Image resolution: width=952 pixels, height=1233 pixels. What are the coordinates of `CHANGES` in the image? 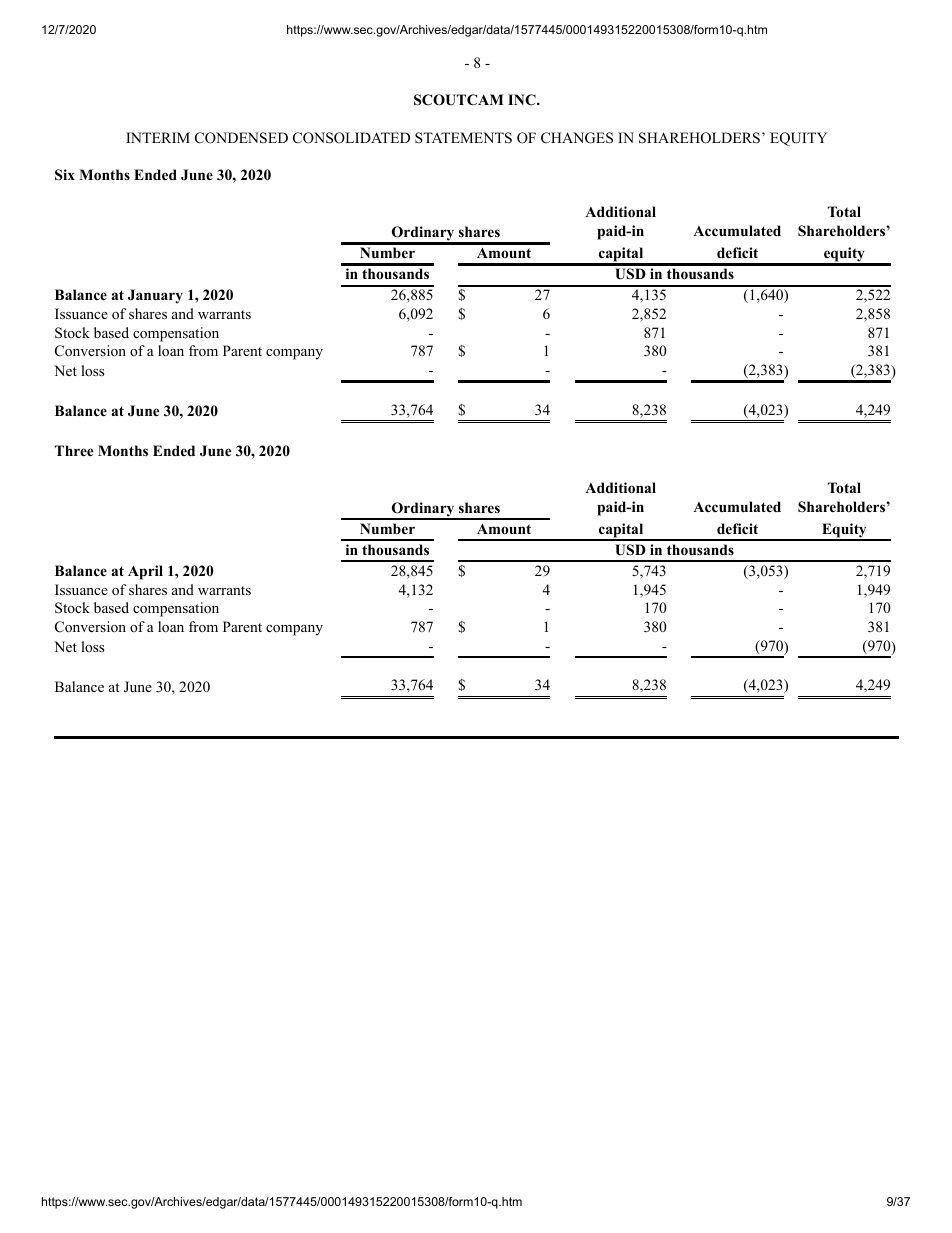 It's located at (577, 138).
